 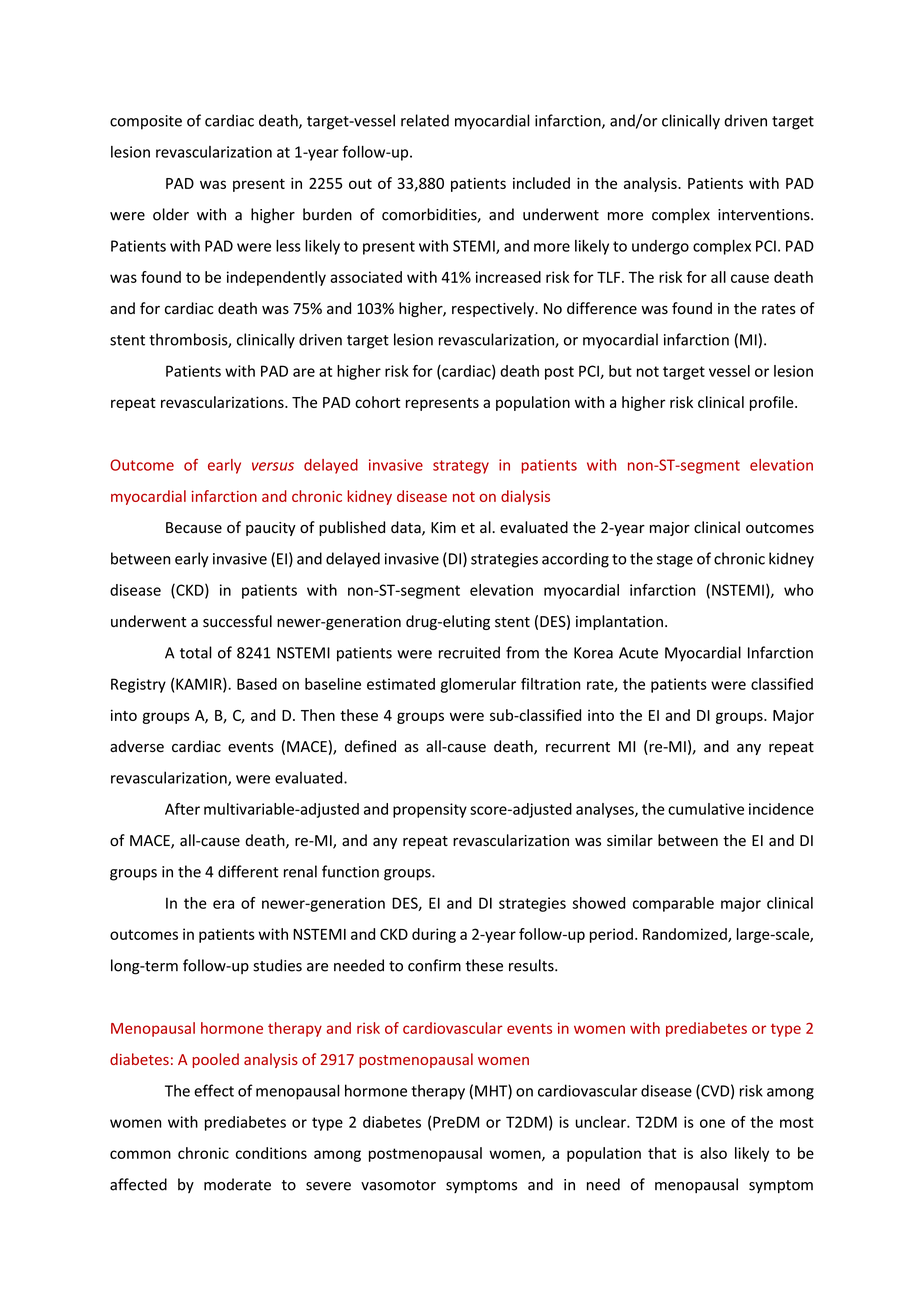 What do you see at coordinates (434, 935) in the document?
I see `during` at bounding box center [434, 935].
